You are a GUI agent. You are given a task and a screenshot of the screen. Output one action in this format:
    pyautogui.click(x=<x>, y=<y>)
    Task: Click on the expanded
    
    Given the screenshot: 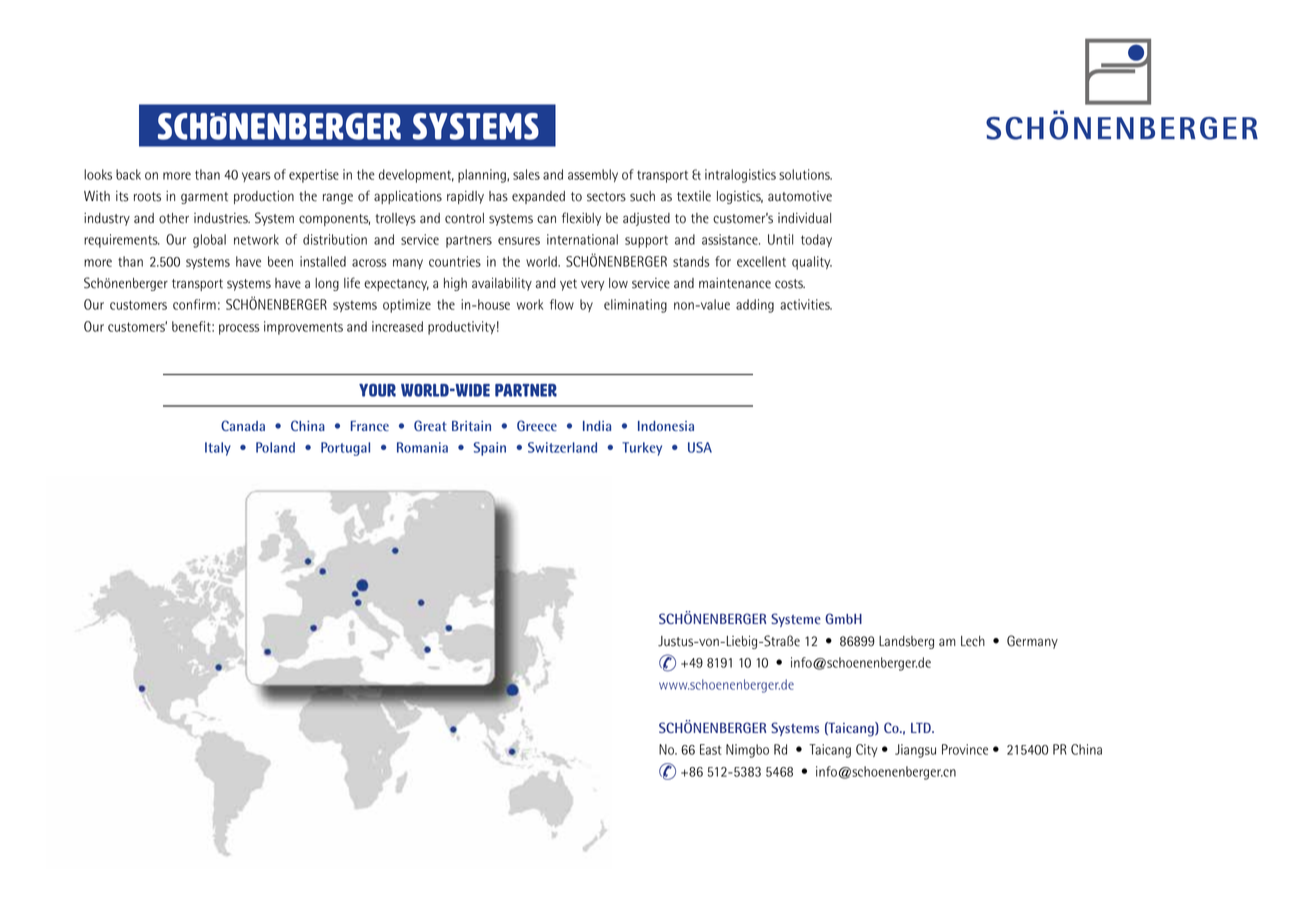 What is the action you would take?
    pyautogui.click(x=538, y=197)
